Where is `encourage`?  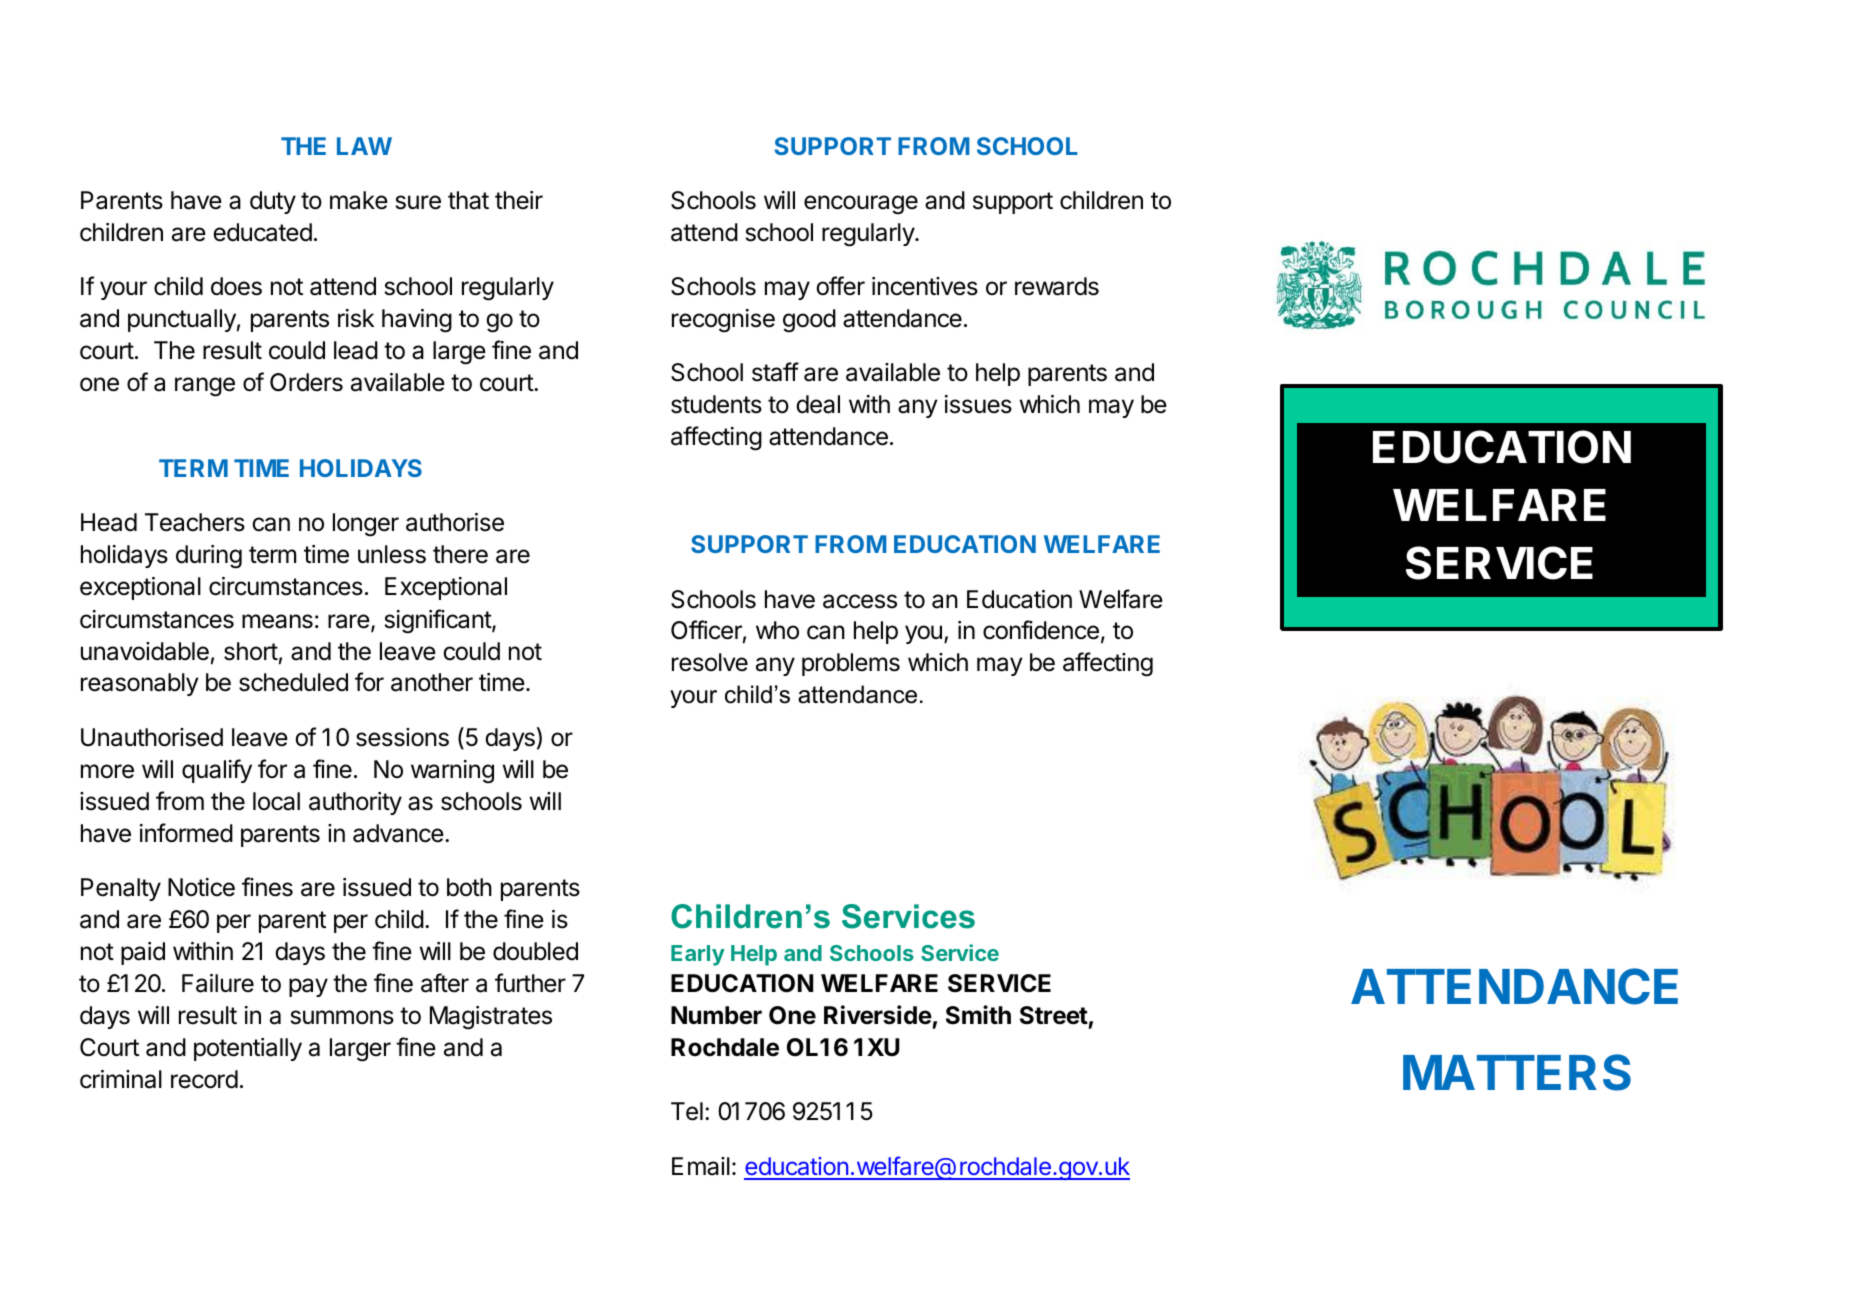 encourage is located at coordinates (861, 205).
